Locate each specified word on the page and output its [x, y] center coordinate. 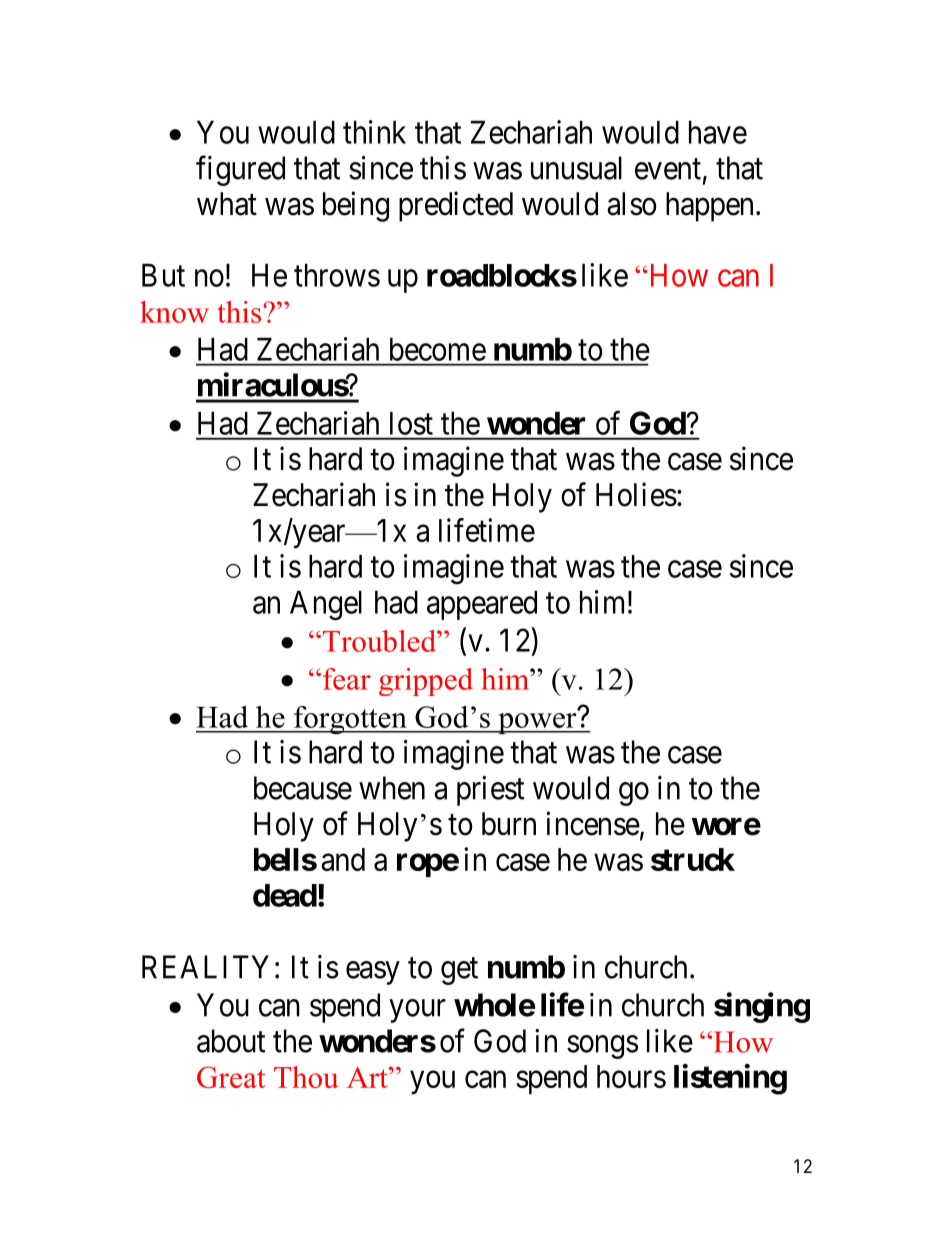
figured [240, 170]
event [668, 169]
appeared [482, 605]
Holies [636, 494]
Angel [326, 605]
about [231, 1041]
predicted [456, 206]
